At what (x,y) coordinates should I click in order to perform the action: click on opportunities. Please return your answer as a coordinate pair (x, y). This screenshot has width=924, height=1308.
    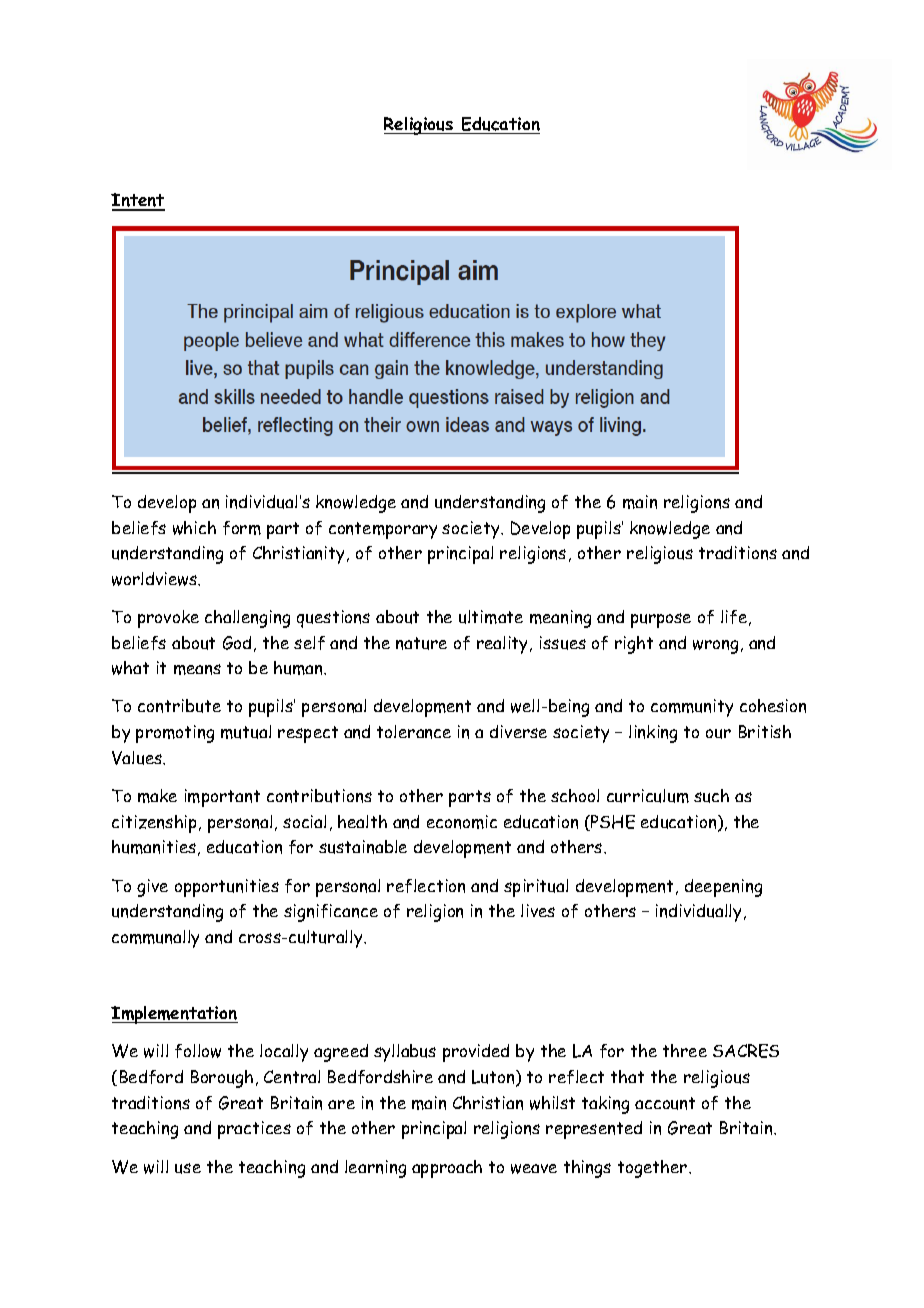
    Looking at the image, I should click on (227, 888).
